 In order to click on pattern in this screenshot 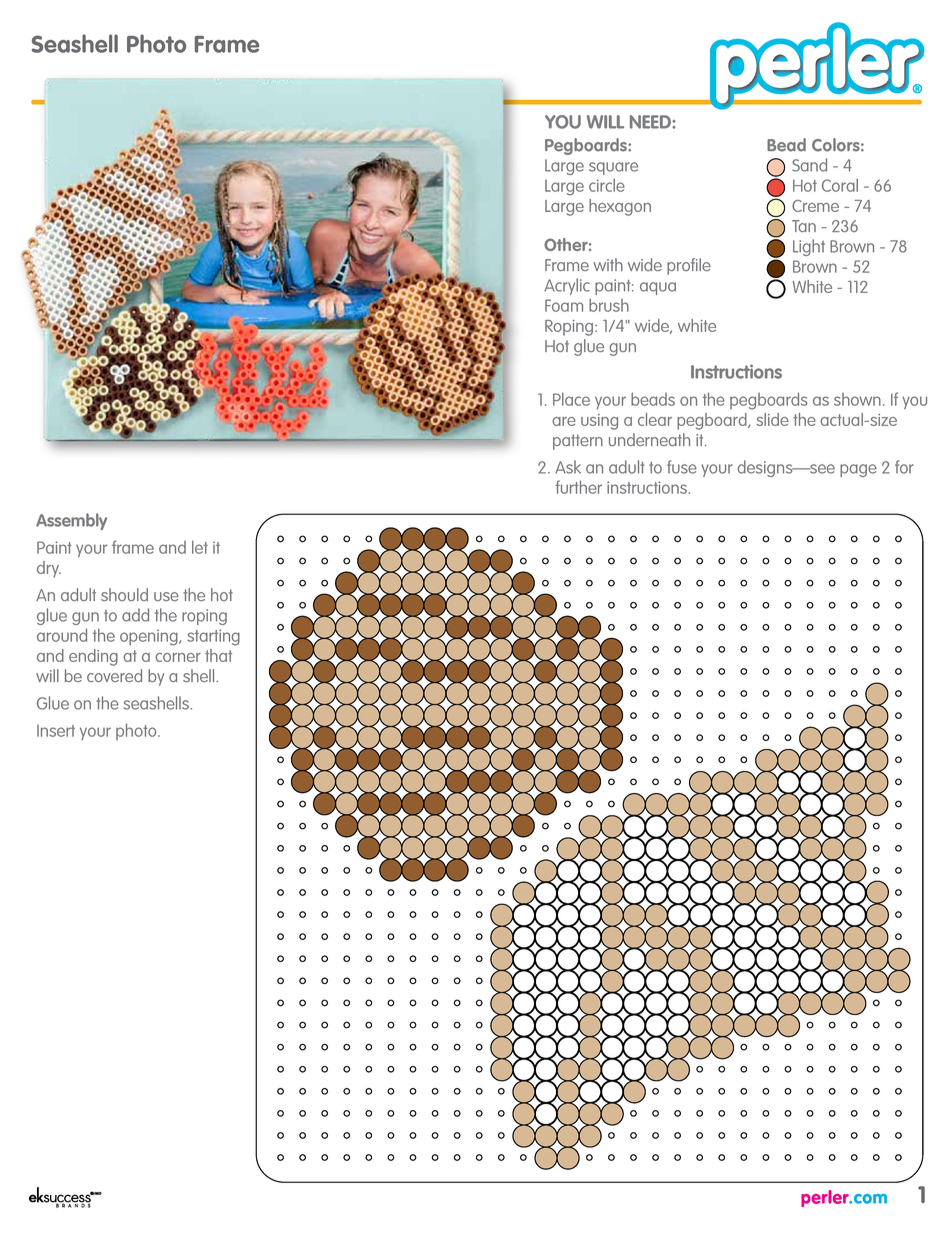, I will do `click(578, 442)`.
